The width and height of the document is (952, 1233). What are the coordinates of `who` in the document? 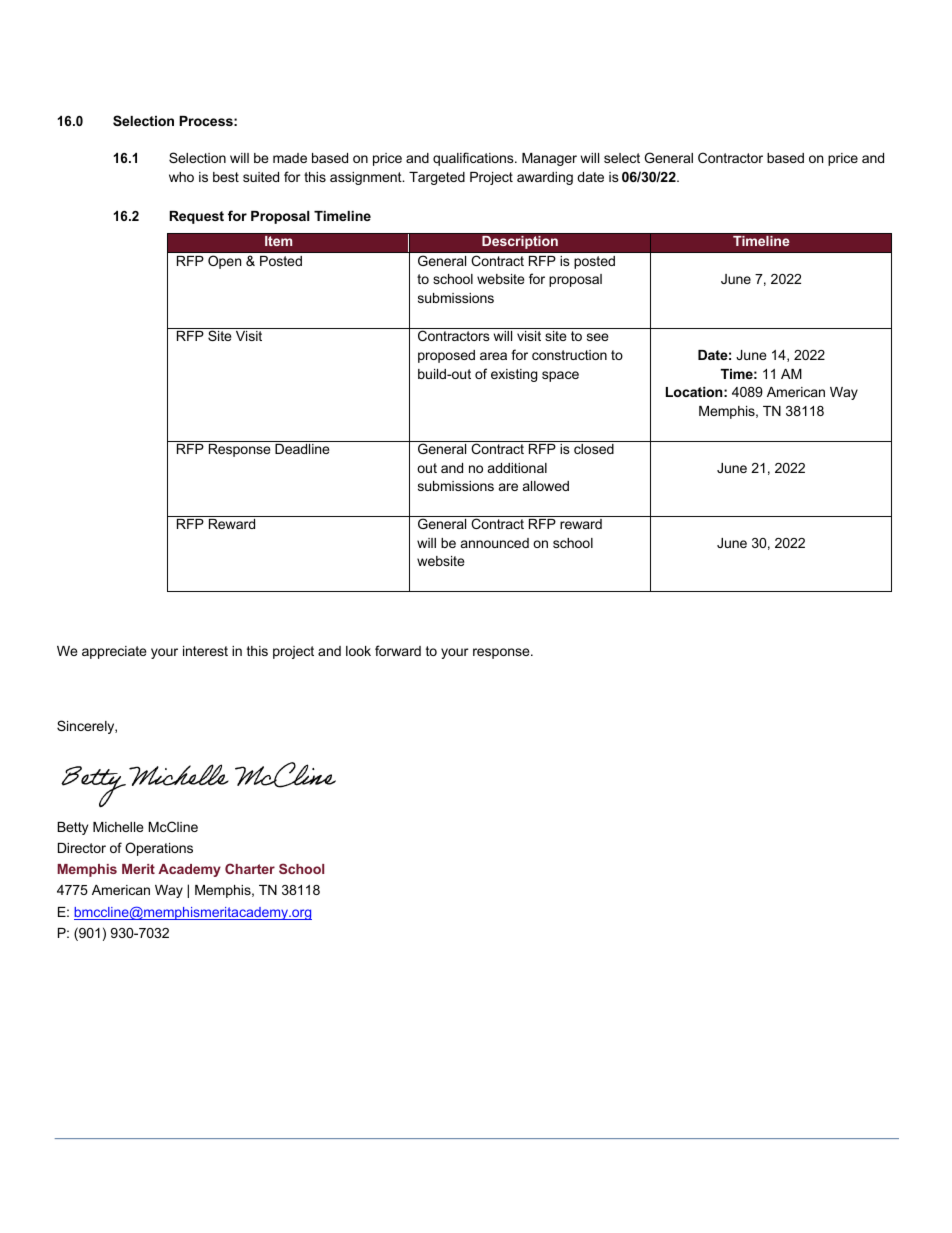 It's located at (181, 177).
